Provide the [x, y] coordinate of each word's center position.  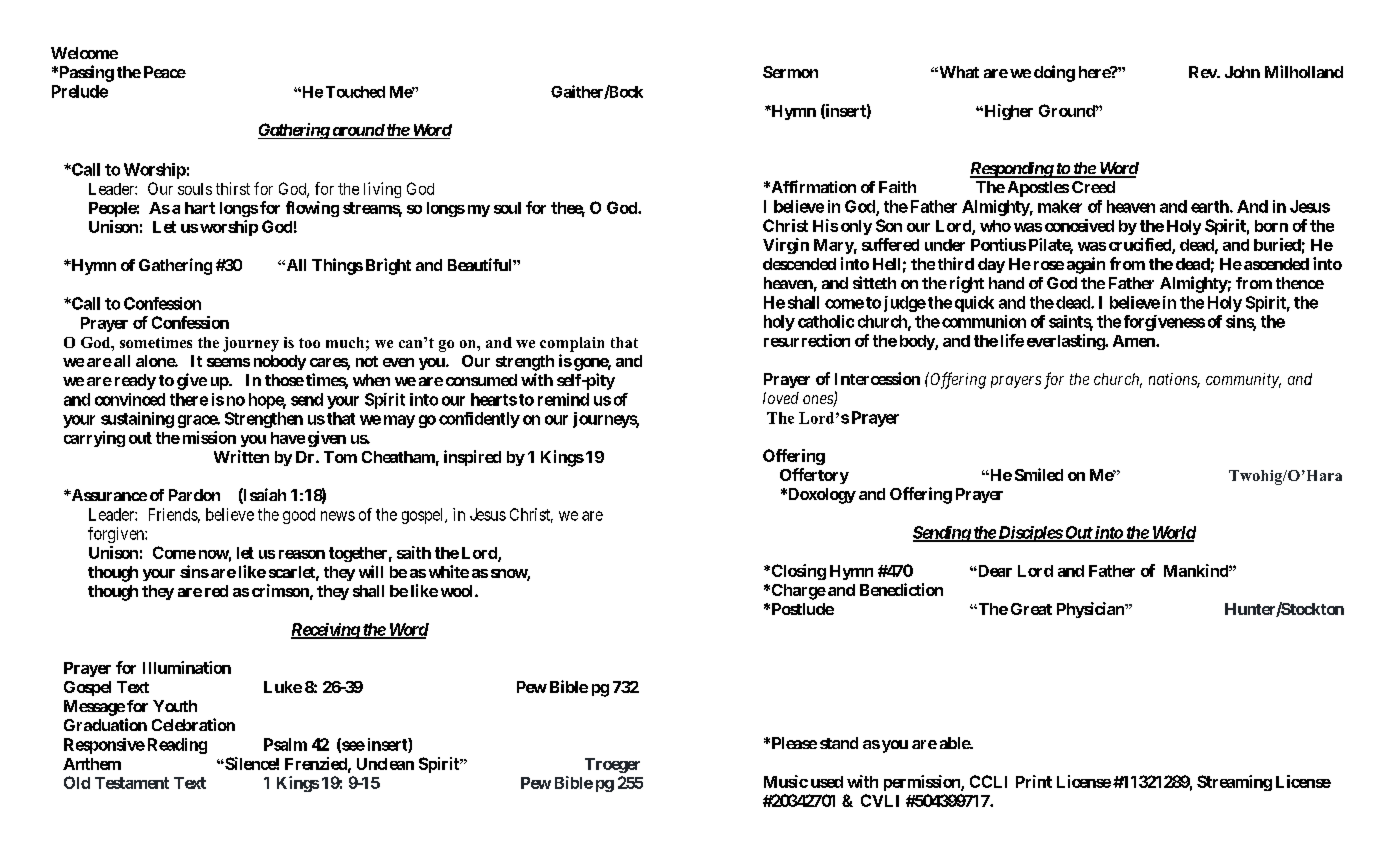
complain [572, 344]
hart [200, 208]
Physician [1091, 610]
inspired [472, 458]
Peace [165, 72]
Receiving [326, 631]
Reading [177, 746]
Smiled [1039, 474]
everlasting [1066, 342]
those [284, 380]
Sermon [790, 72]
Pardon [194, 495]
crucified [1141, 246]
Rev [1203, 72]
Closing [797, 572]
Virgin [786, 246]
